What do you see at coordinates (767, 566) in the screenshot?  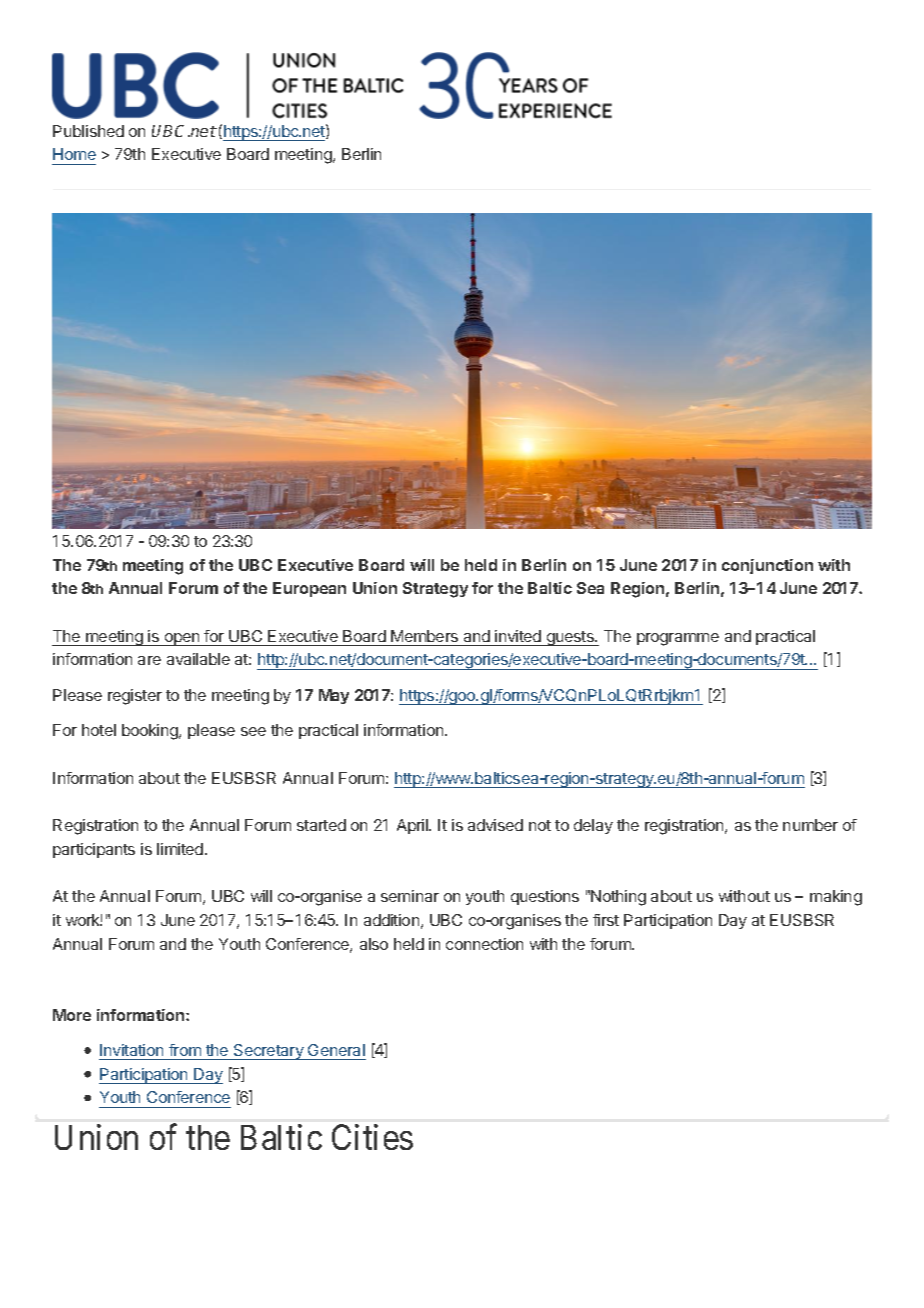 I see `conjunction` at bounding box center [767, 566].
